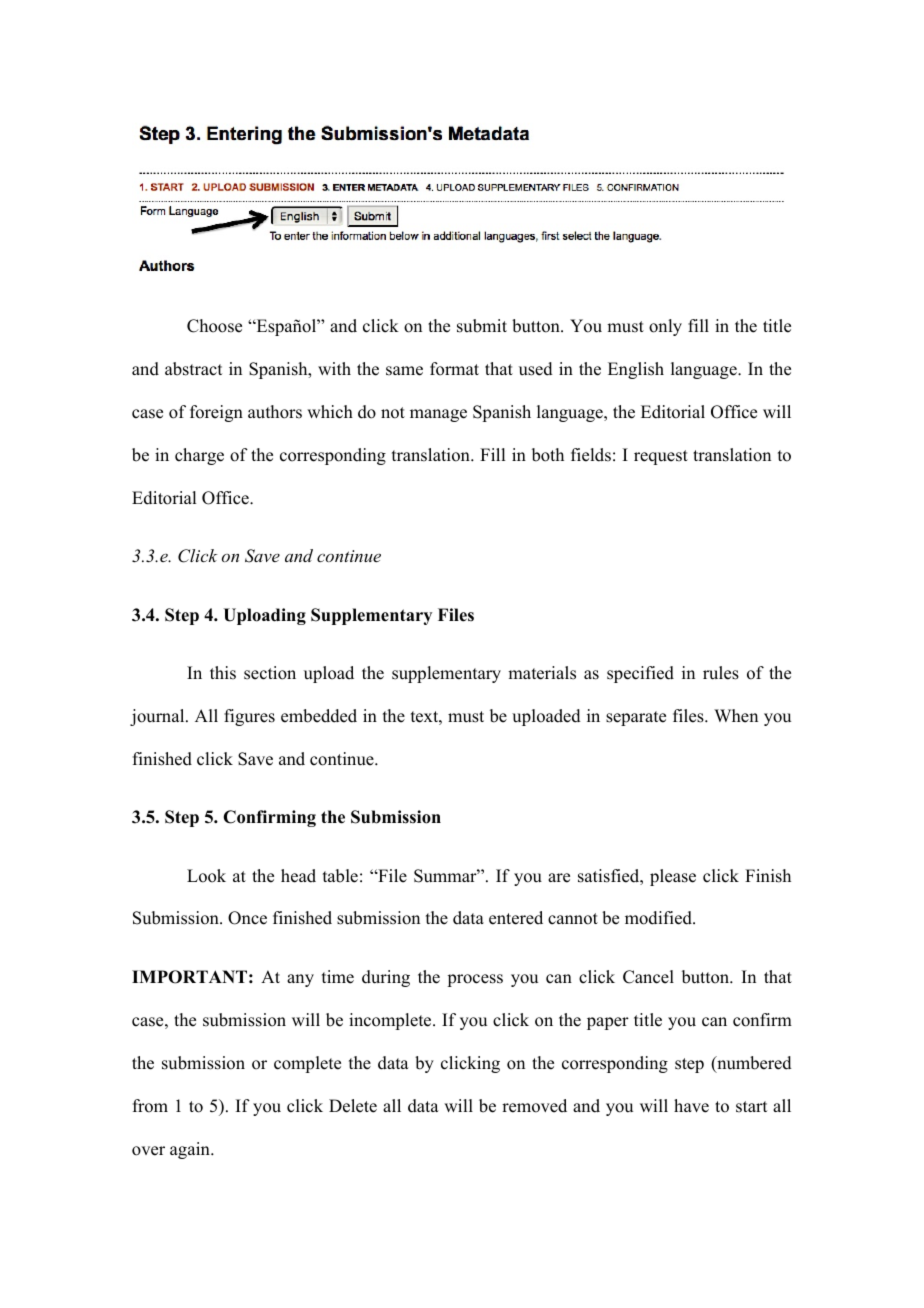  What do you see at coordinates (223, 673) in the page?
I see `this` at bounding box center [223, 673].
